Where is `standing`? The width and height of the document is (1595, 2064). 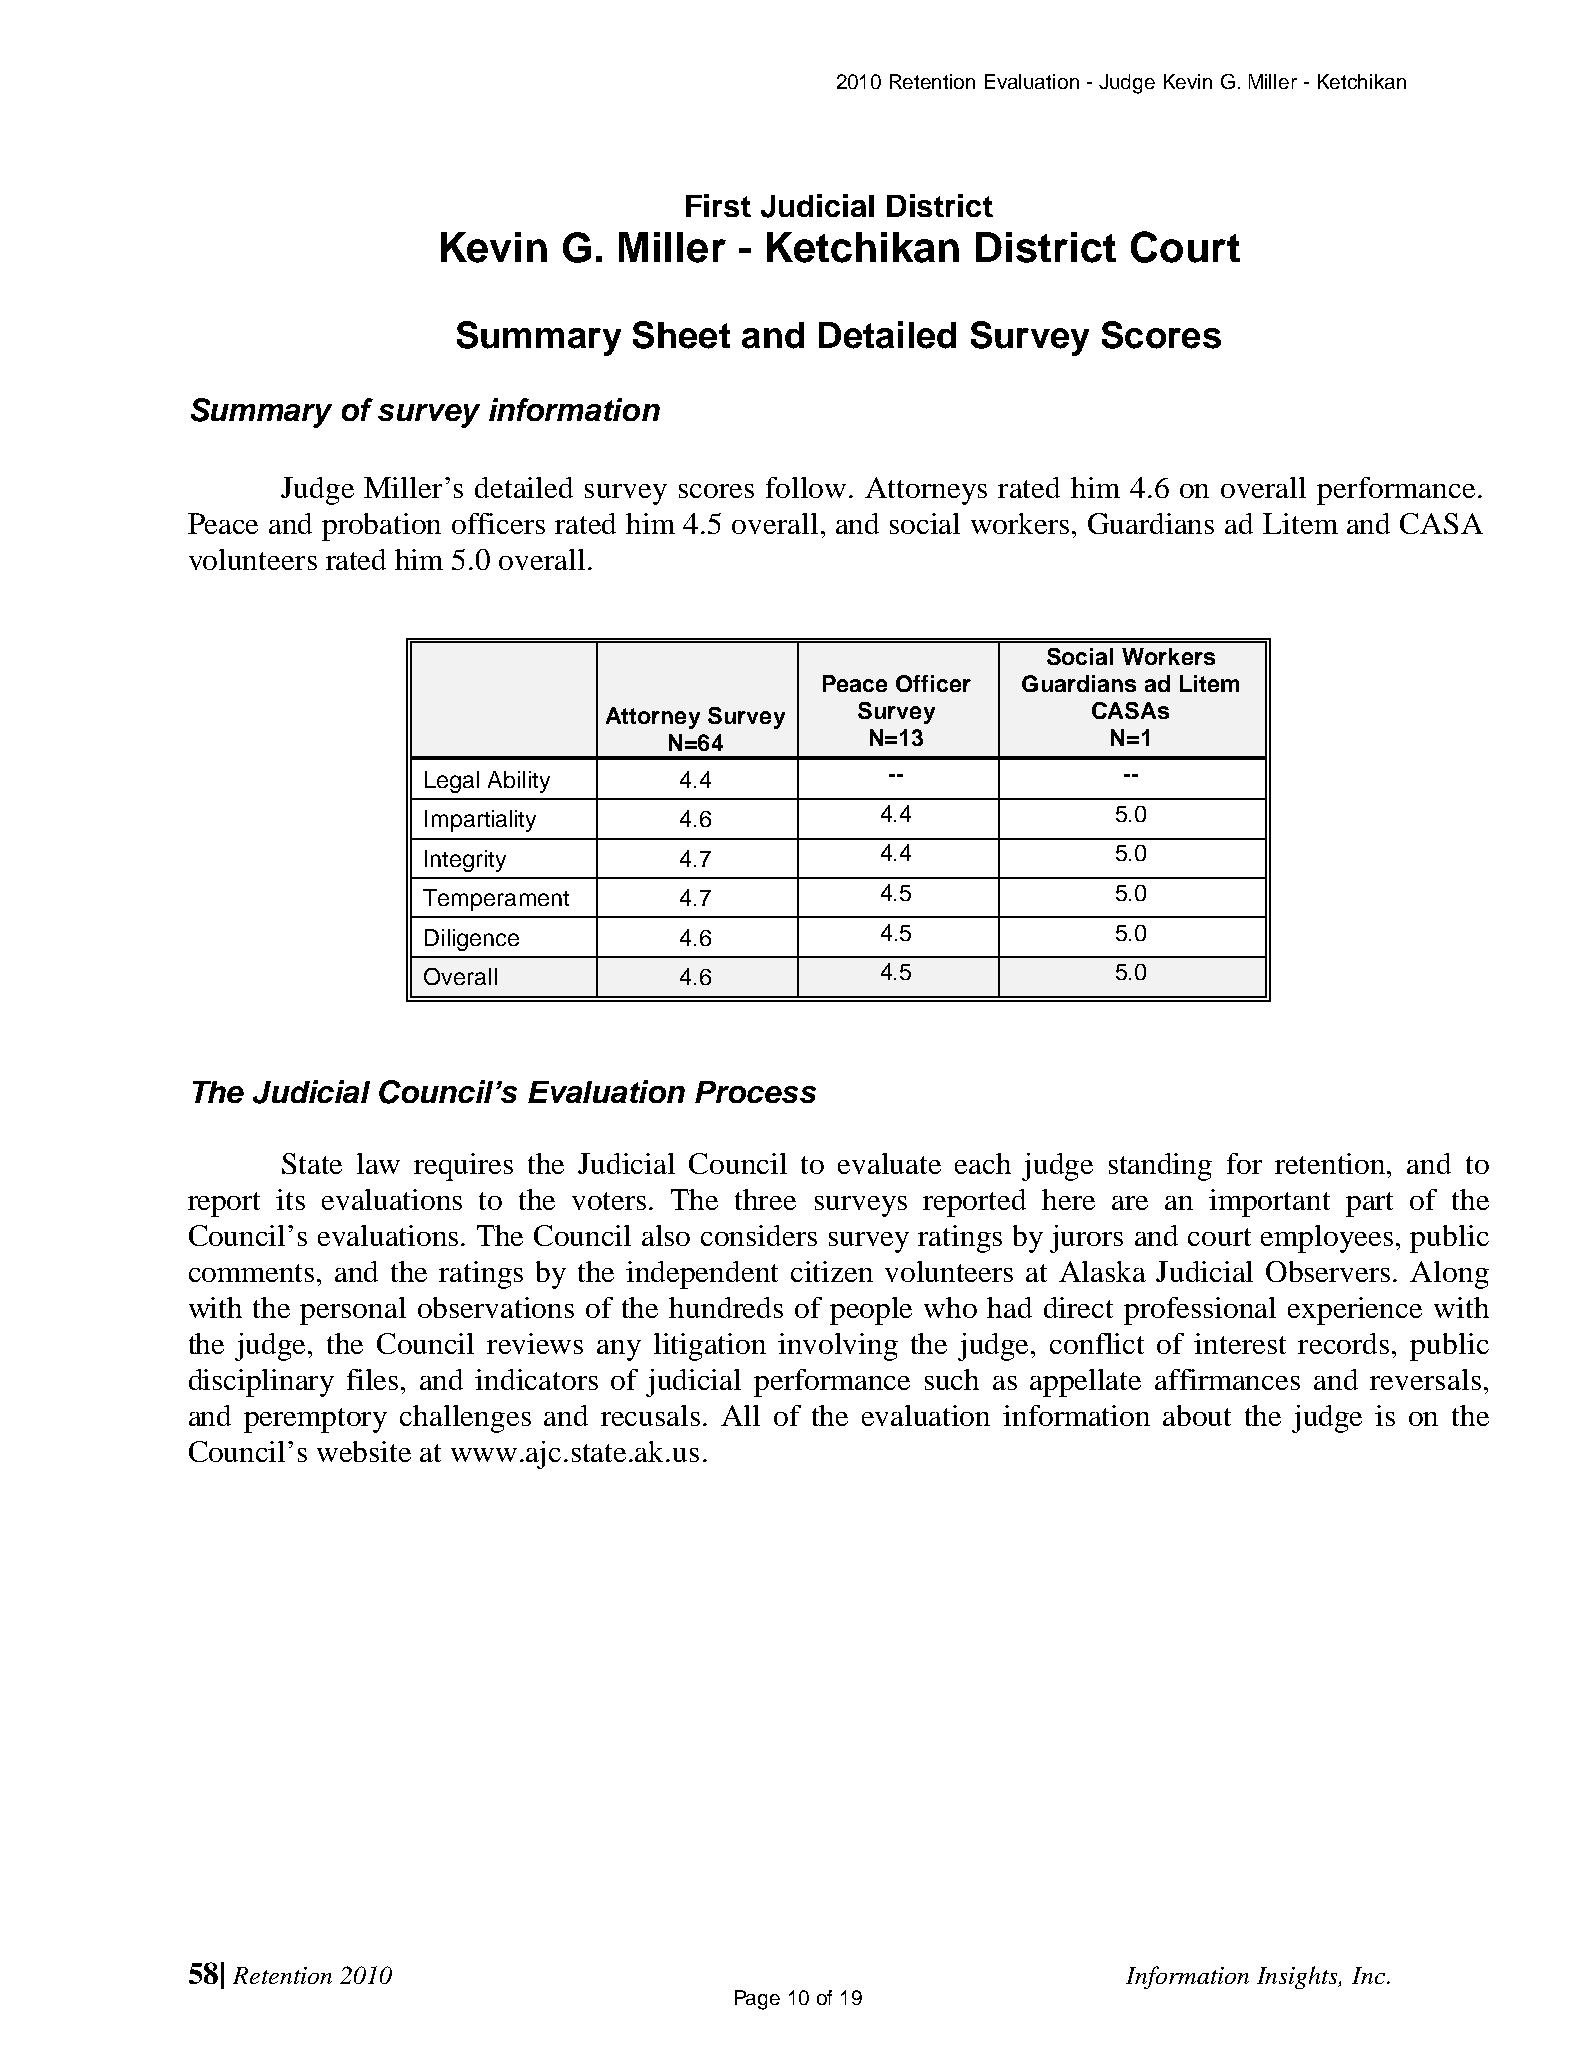 standing is located at coordinates (1160, 1167).
